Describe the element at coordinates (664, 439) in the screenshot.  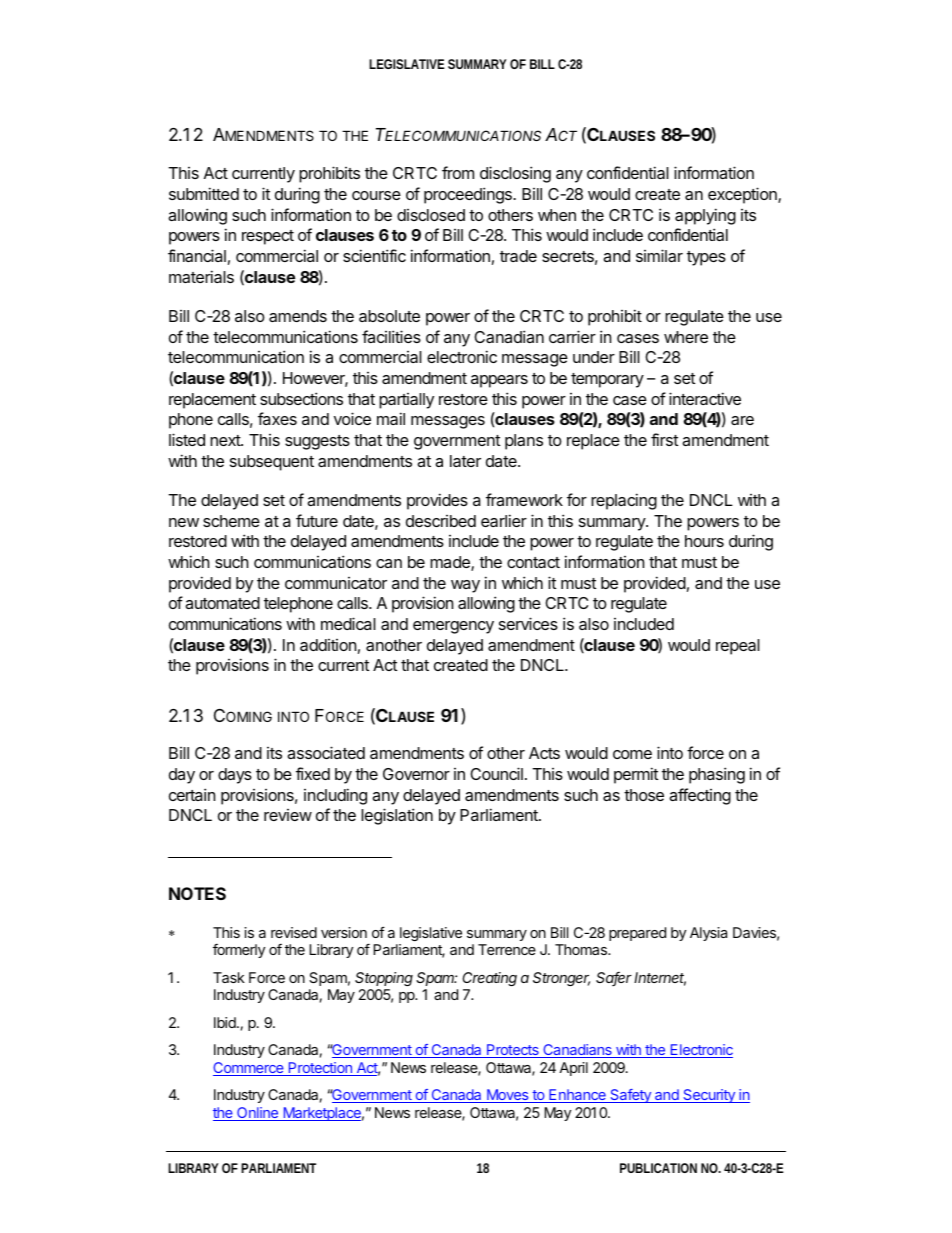
I see `first` at that location.
